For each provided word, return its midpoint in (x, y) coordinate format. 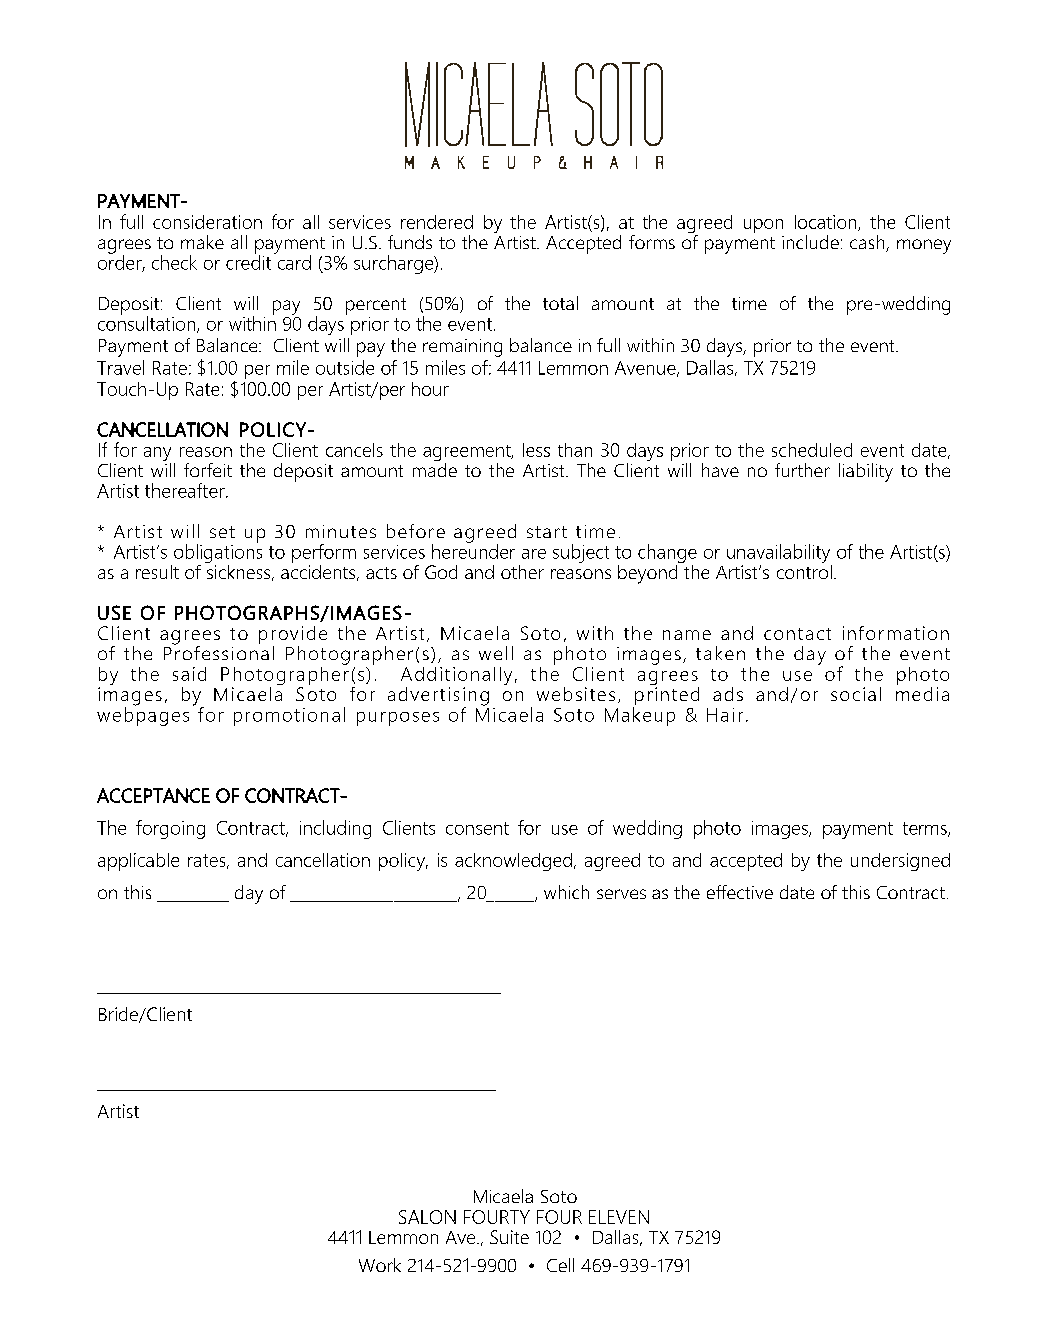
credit (248, 261)
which (566, 892)
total (560, 303)
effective (740, 892)
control (804, 570)
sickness (239, 571)
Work (380, 1265)
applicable (138, 862)
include (810, 242)
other (522, 572)
